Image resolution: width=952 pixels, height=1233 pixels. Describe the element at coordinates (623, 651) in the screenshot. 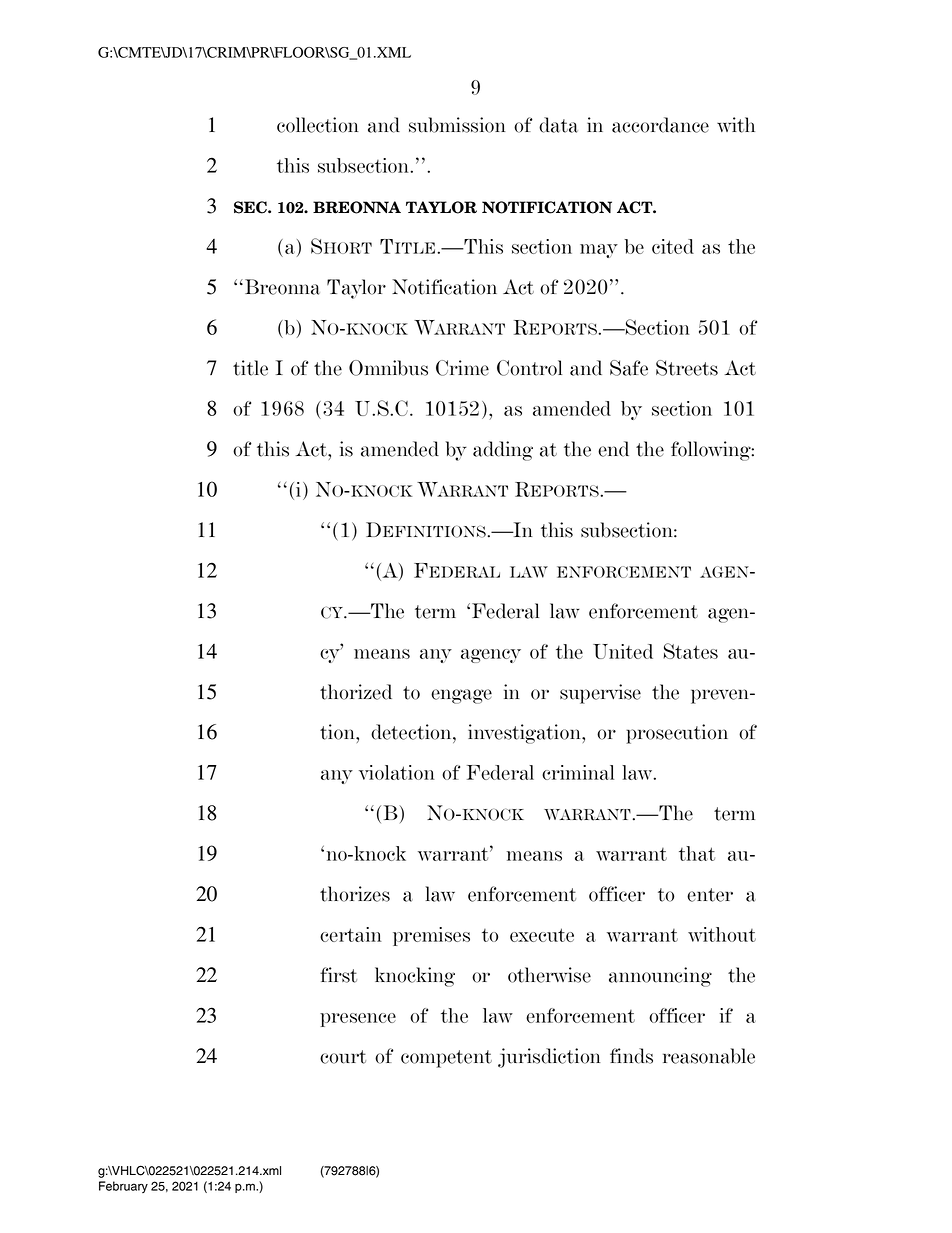

I see `United` at that location.
